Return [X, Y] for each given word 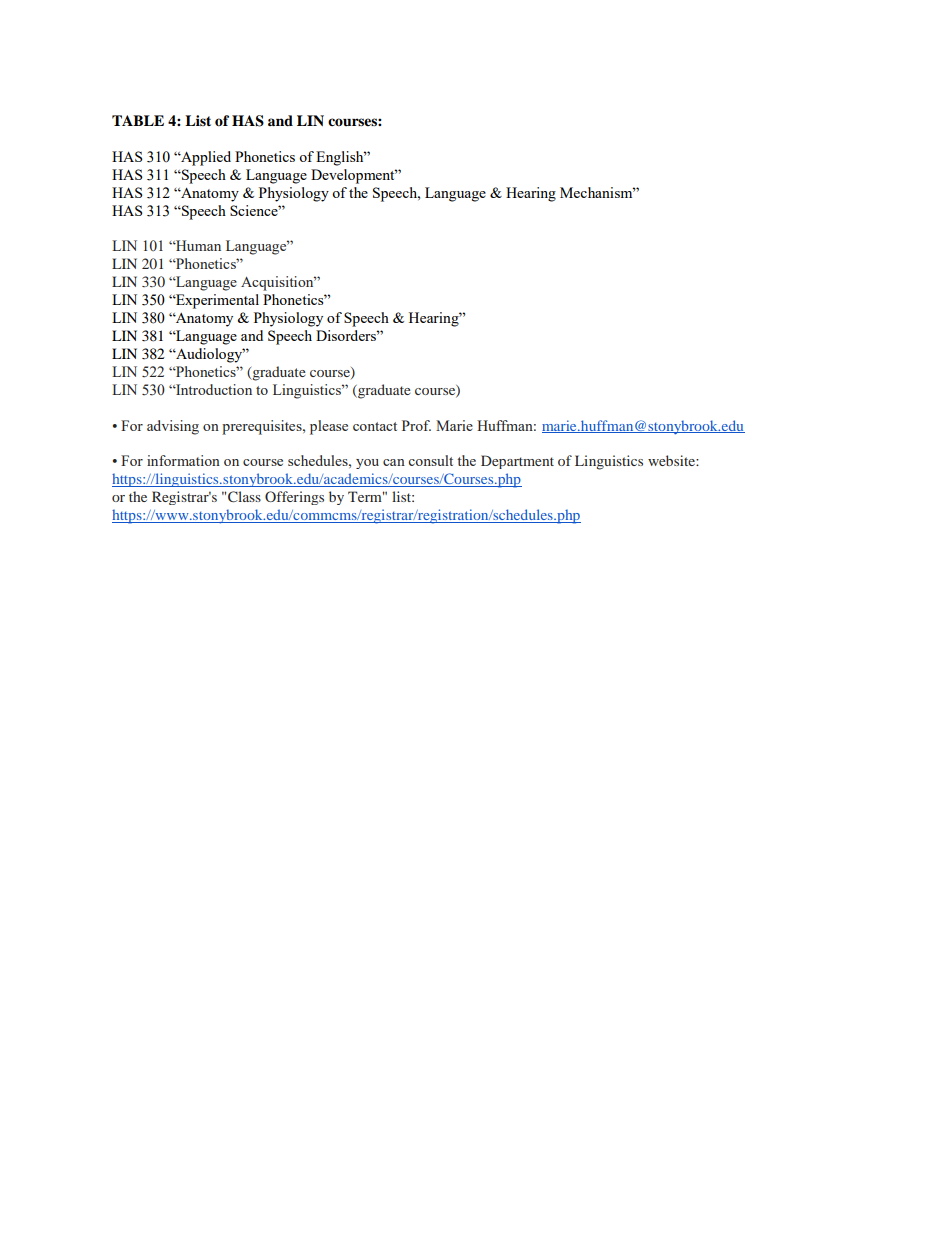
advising [173, 427]
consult [430, 460]
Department [517, 462]
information [183, 460]
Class [244, 496]
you [367, 464]
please [329, 427]
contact [375, 426]
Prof [416, 425]
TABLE [138, 120]
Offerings [294, 498]
